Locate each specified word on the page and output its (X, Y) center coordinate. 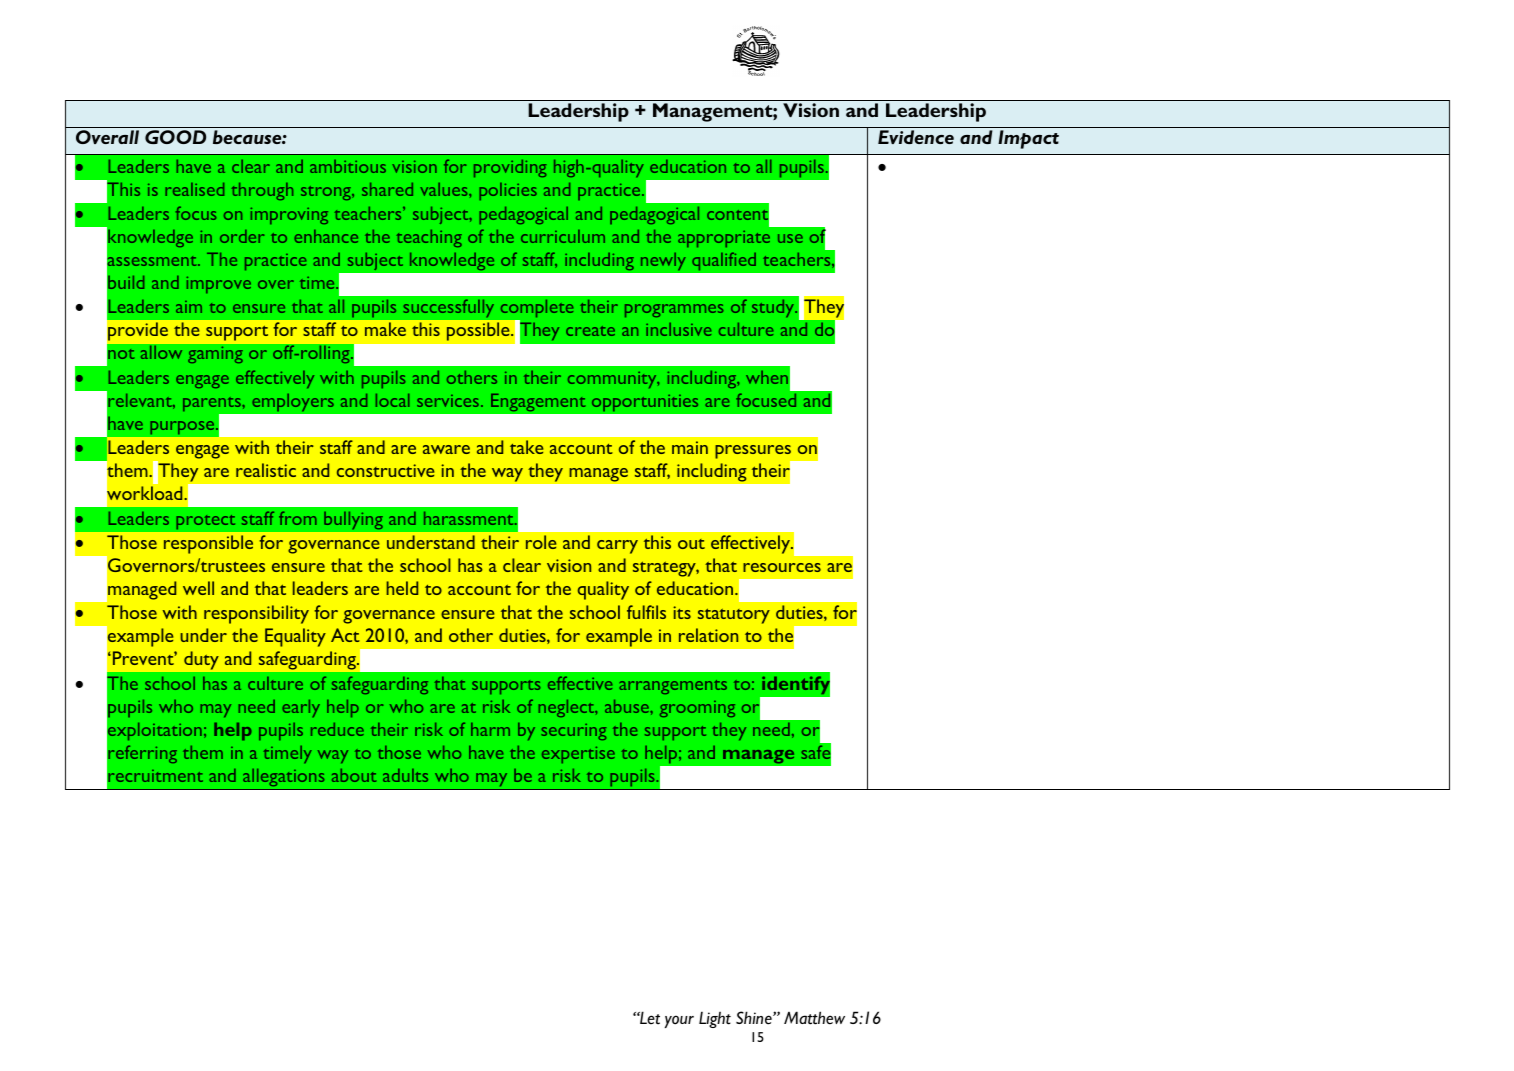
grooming (697, 709)
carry (617, 547)
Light (715, 1019)
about (354, 775)
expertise (578, 754)
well (198, 588)
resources (782, 567)
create (590, 331)
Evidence (916, 137)
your (679, 1021)
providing (510, 168)
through (262, 191)
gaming (215, 354)
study (774, 308)
